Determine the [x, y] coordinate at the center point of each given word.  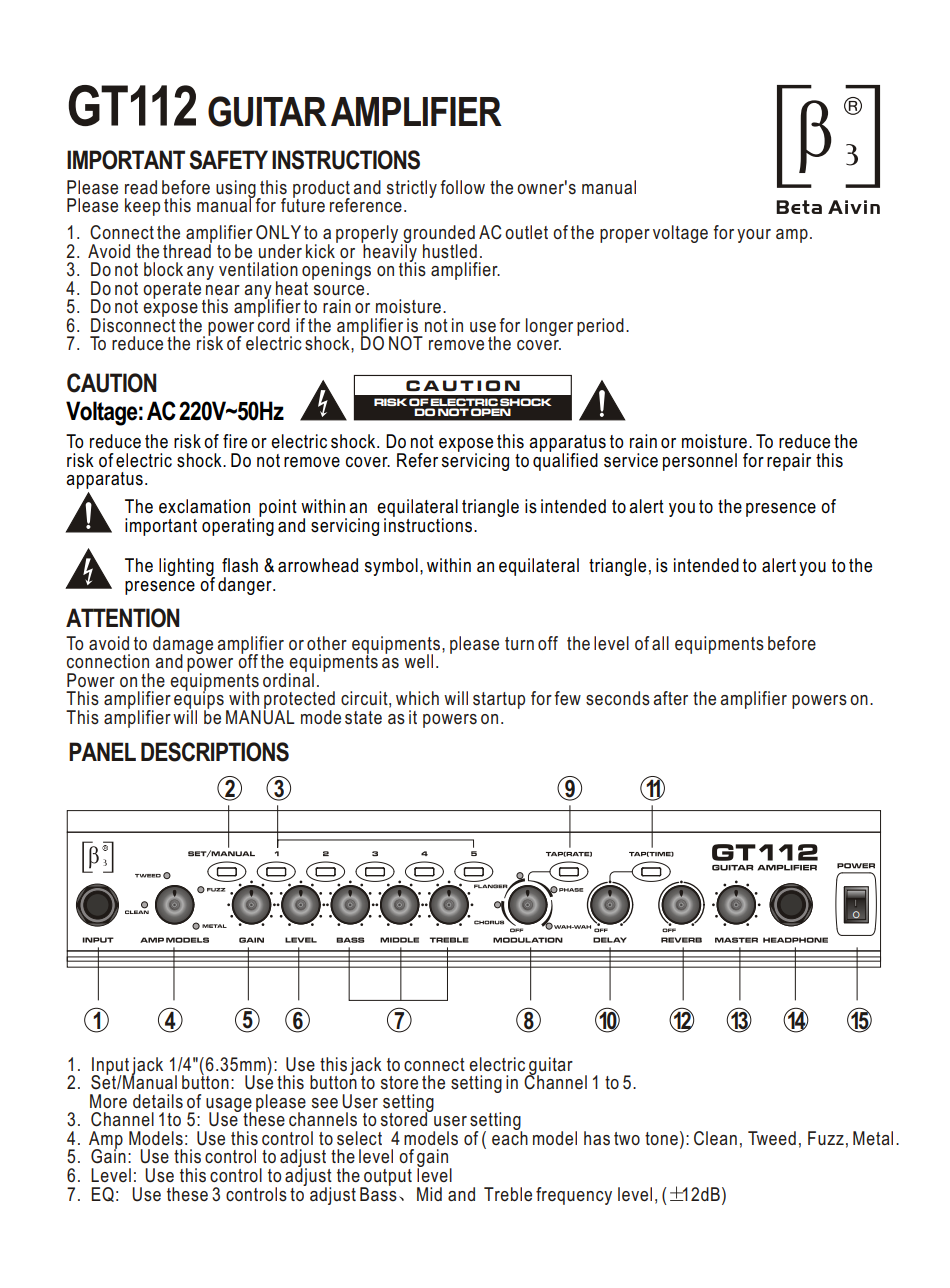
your [754, 236]
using [237, 190]
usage [229, 1106]
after [670, 698]
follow [462, 187]
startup [499, 700]
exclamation [204, 506]
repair [789, 462]
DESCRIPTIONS [215, 752]
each [510, 1137]
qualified [565, 461]
